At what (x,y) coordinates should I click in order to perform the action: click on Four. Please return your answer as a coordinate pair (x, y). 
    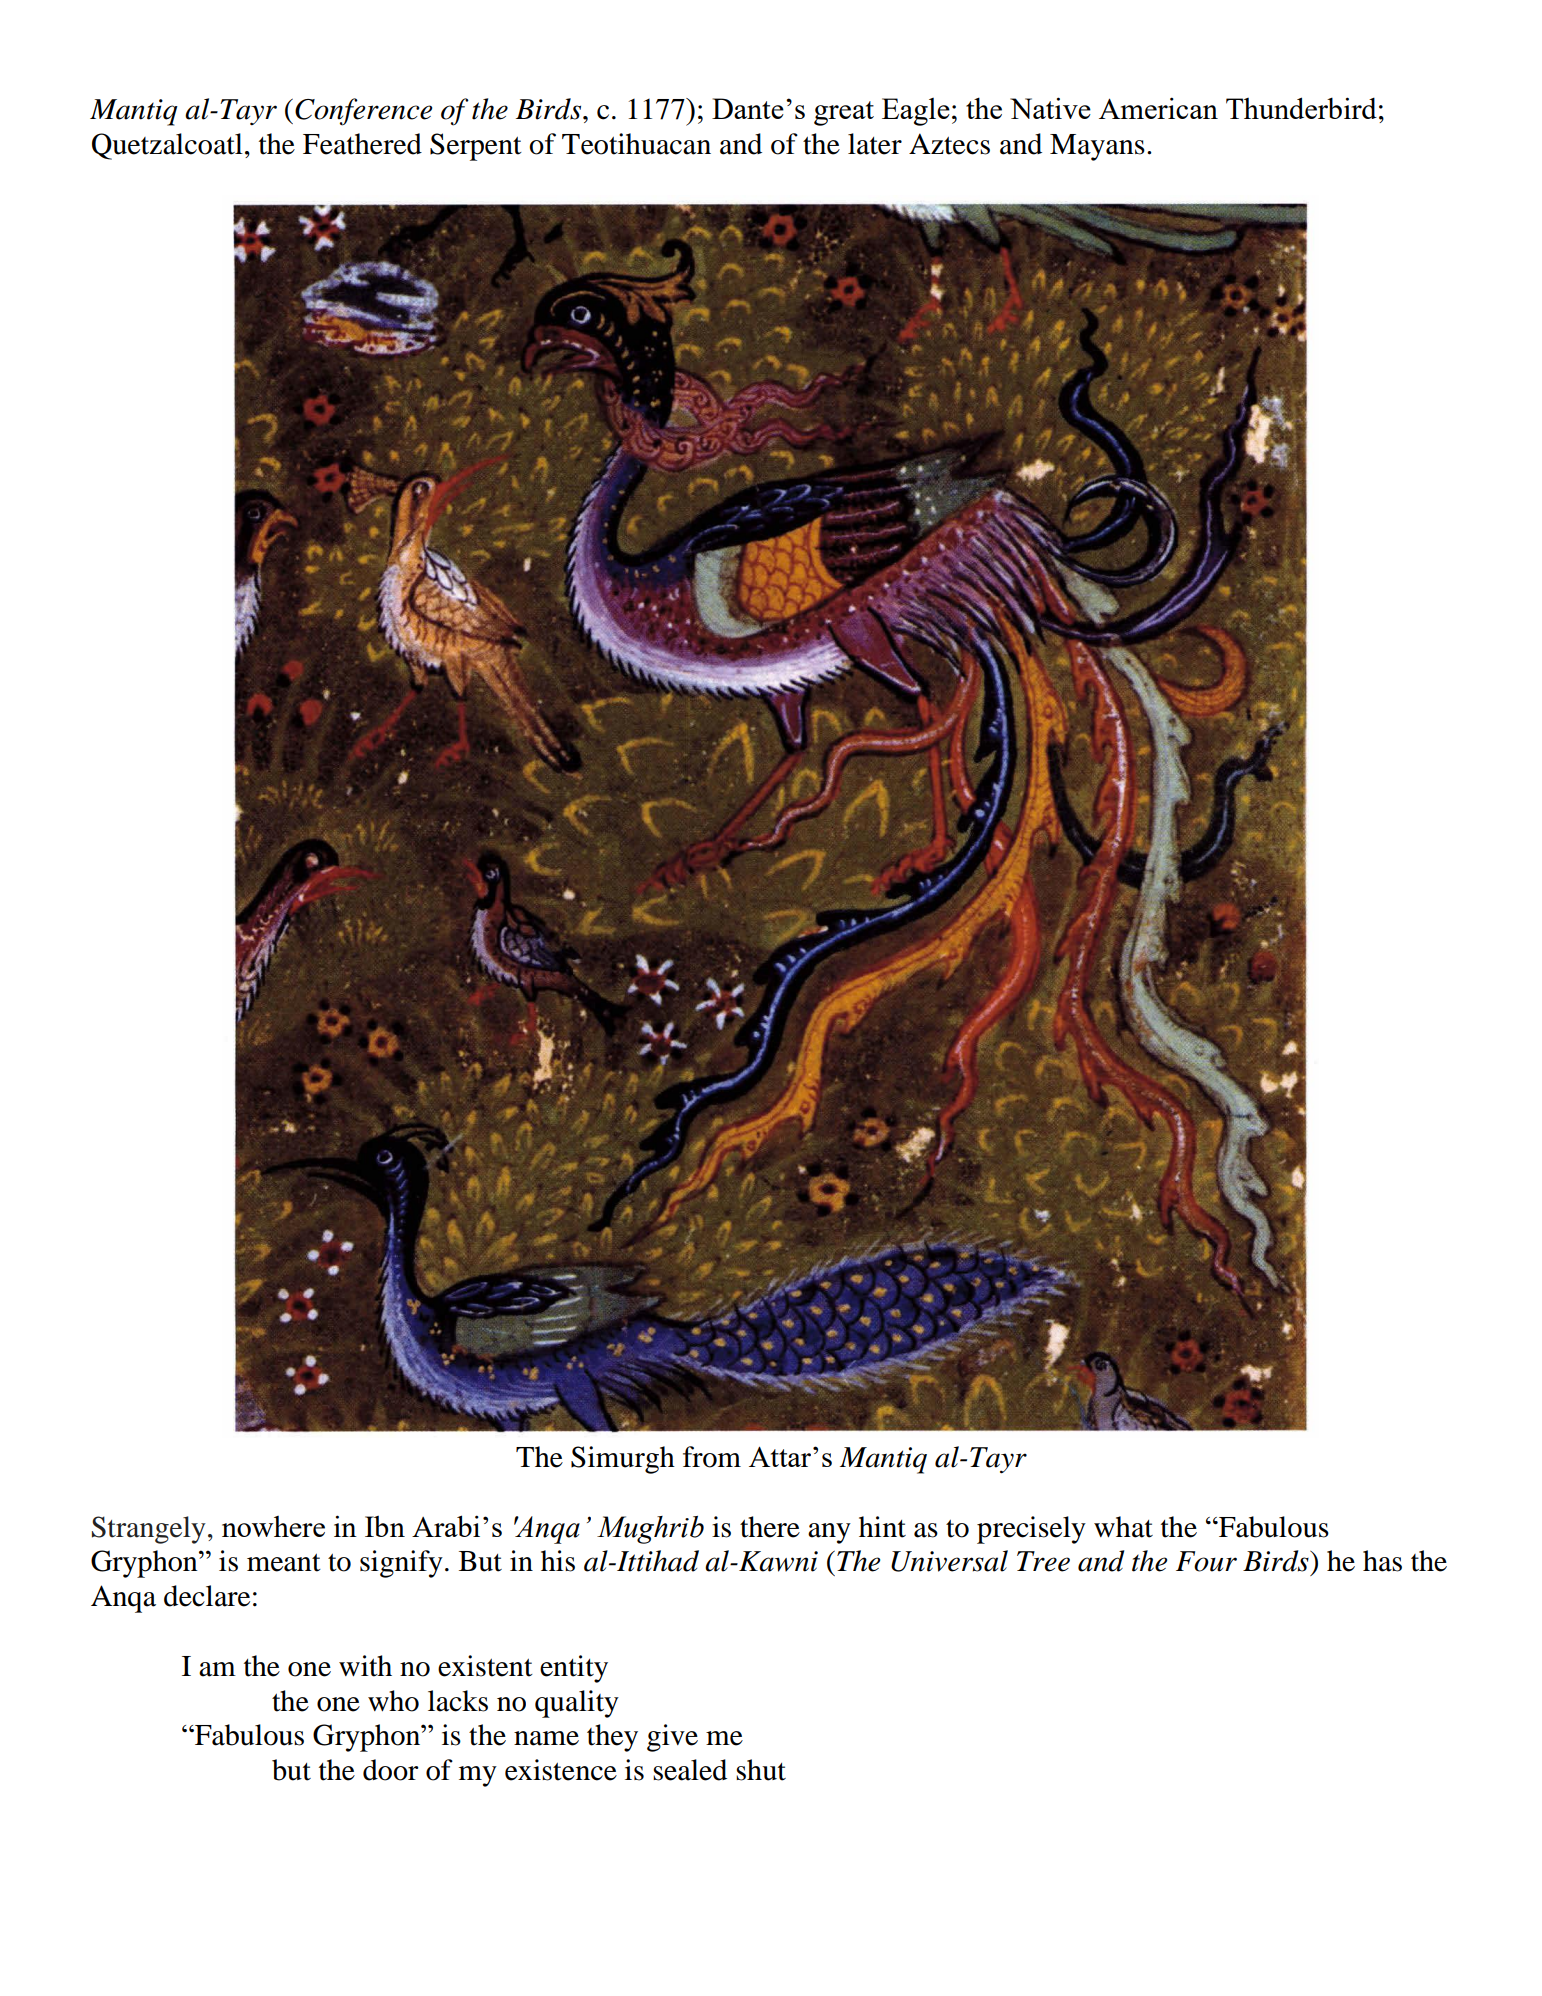
    Looking at the image, I should click on (1206, 1561).
